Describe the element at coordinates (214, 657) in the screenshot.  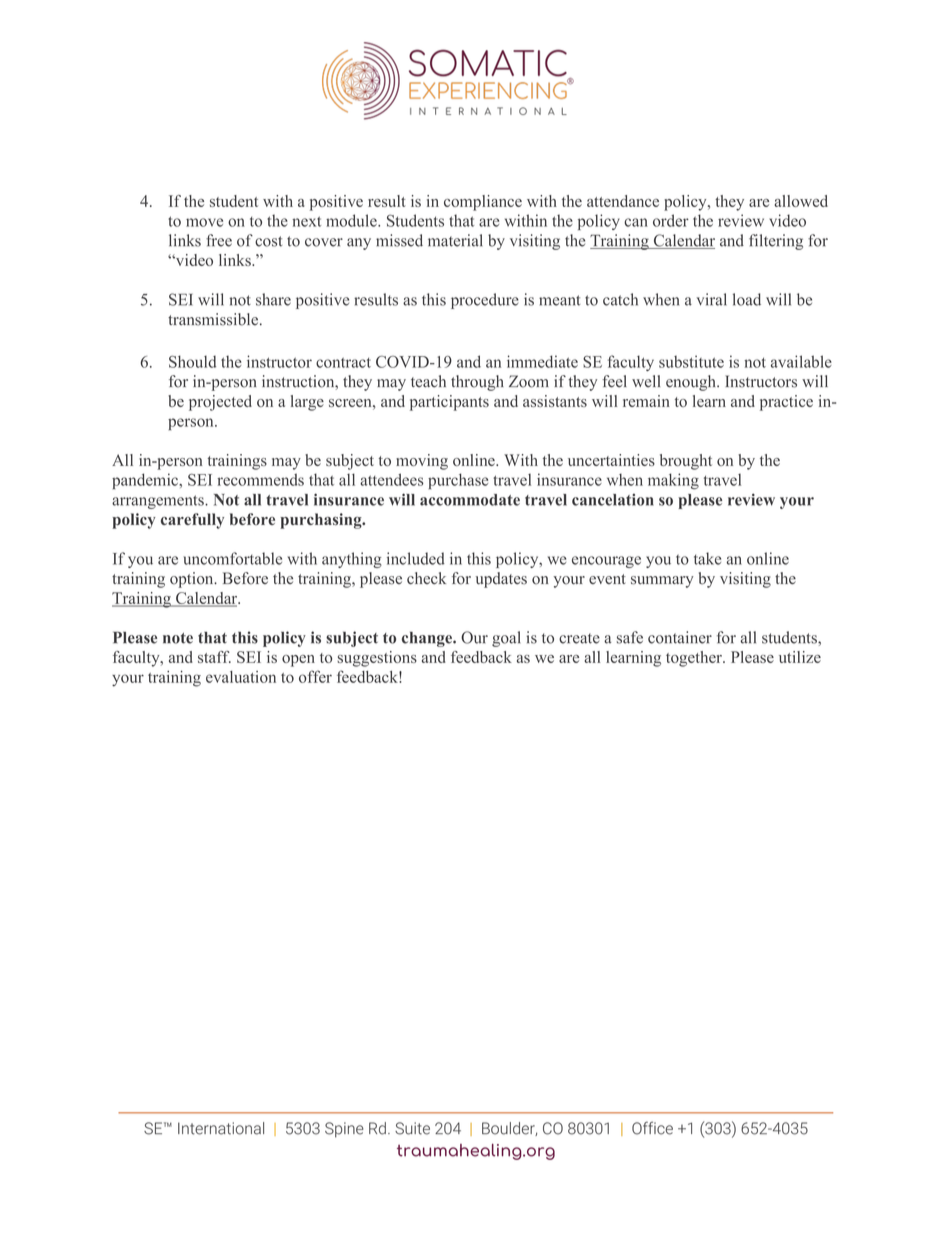
I see `staff` at that location.
